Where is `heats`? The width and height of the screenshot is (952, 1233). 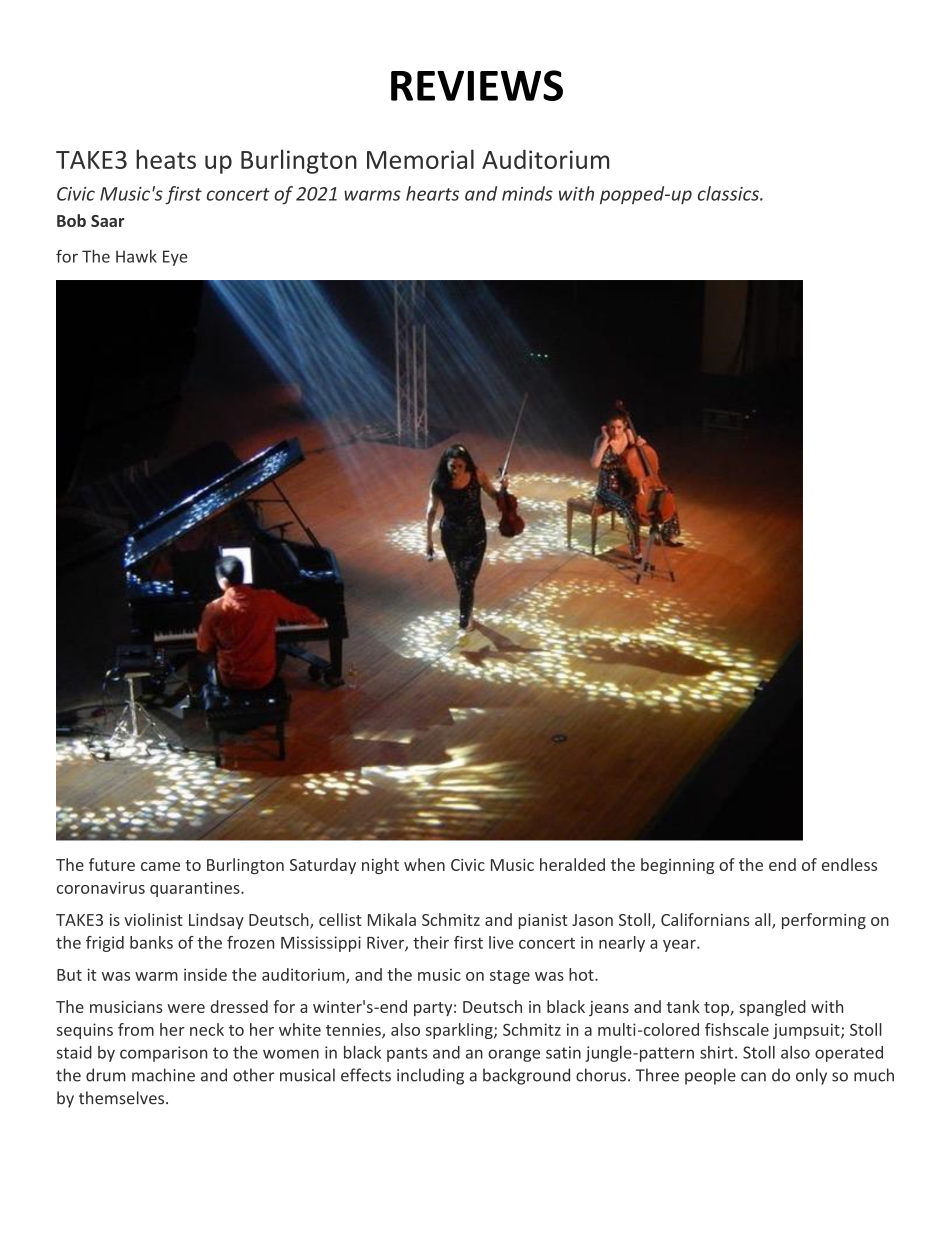 heats is located at coordinates (166, 159).
